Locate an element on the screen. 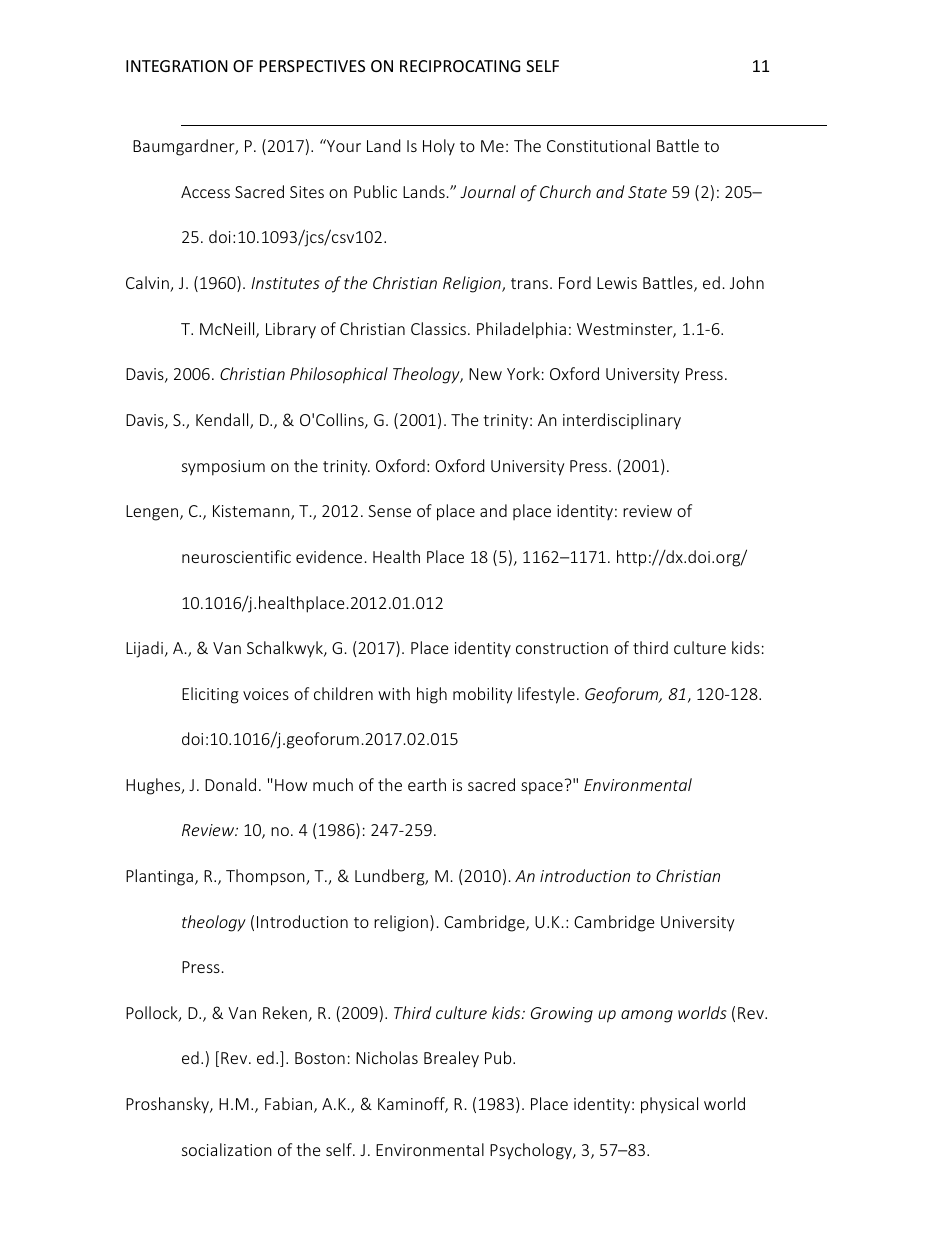  symposium is located at coordinates (223, 468).
